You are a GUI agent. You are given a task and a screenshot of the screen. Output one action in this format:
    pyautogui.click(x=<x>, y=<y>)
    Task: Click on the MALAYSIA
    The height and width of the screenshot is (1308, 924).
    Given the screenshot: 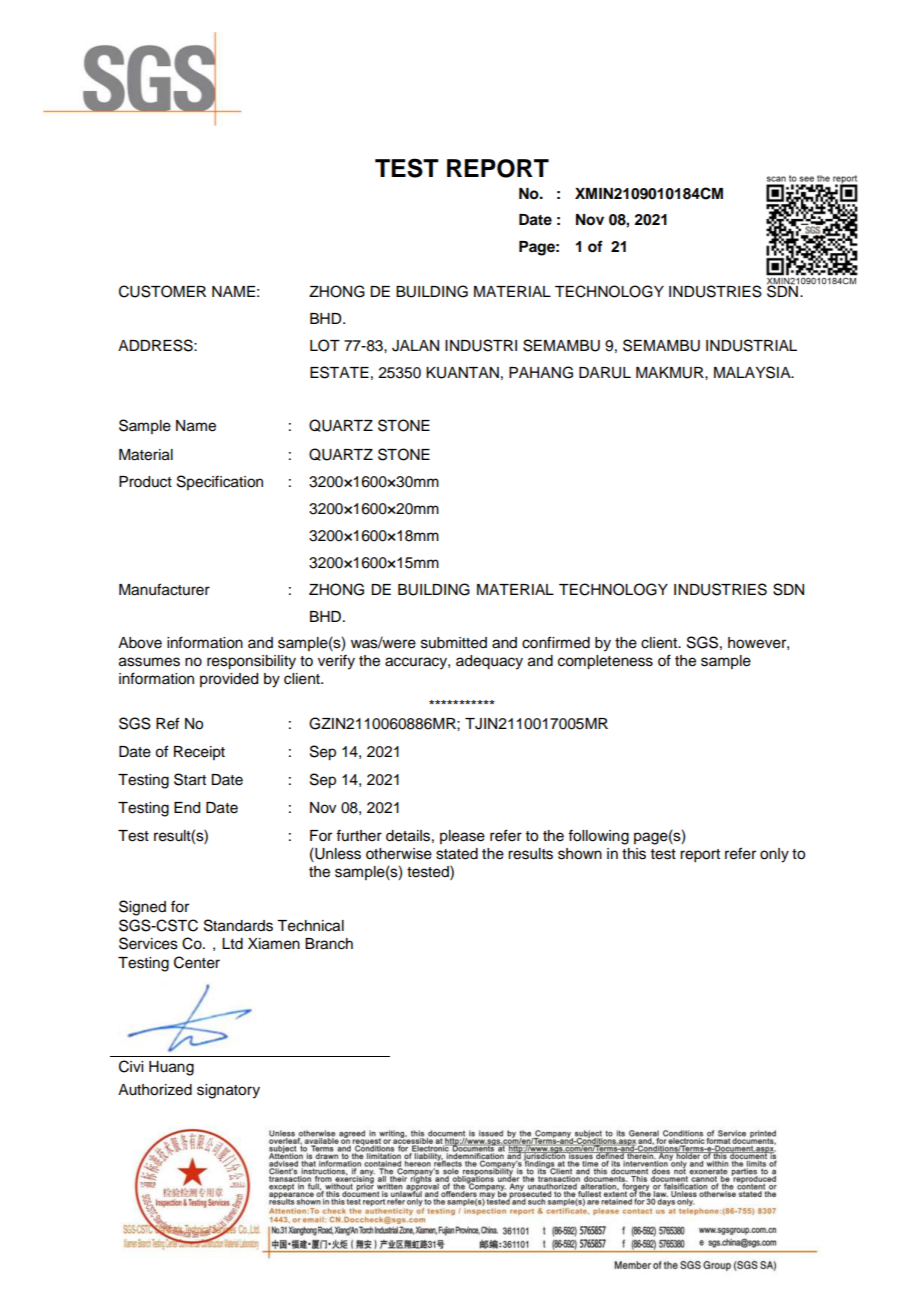 What is the action you would take?
    pyautogui.click(x=753, y=372)
